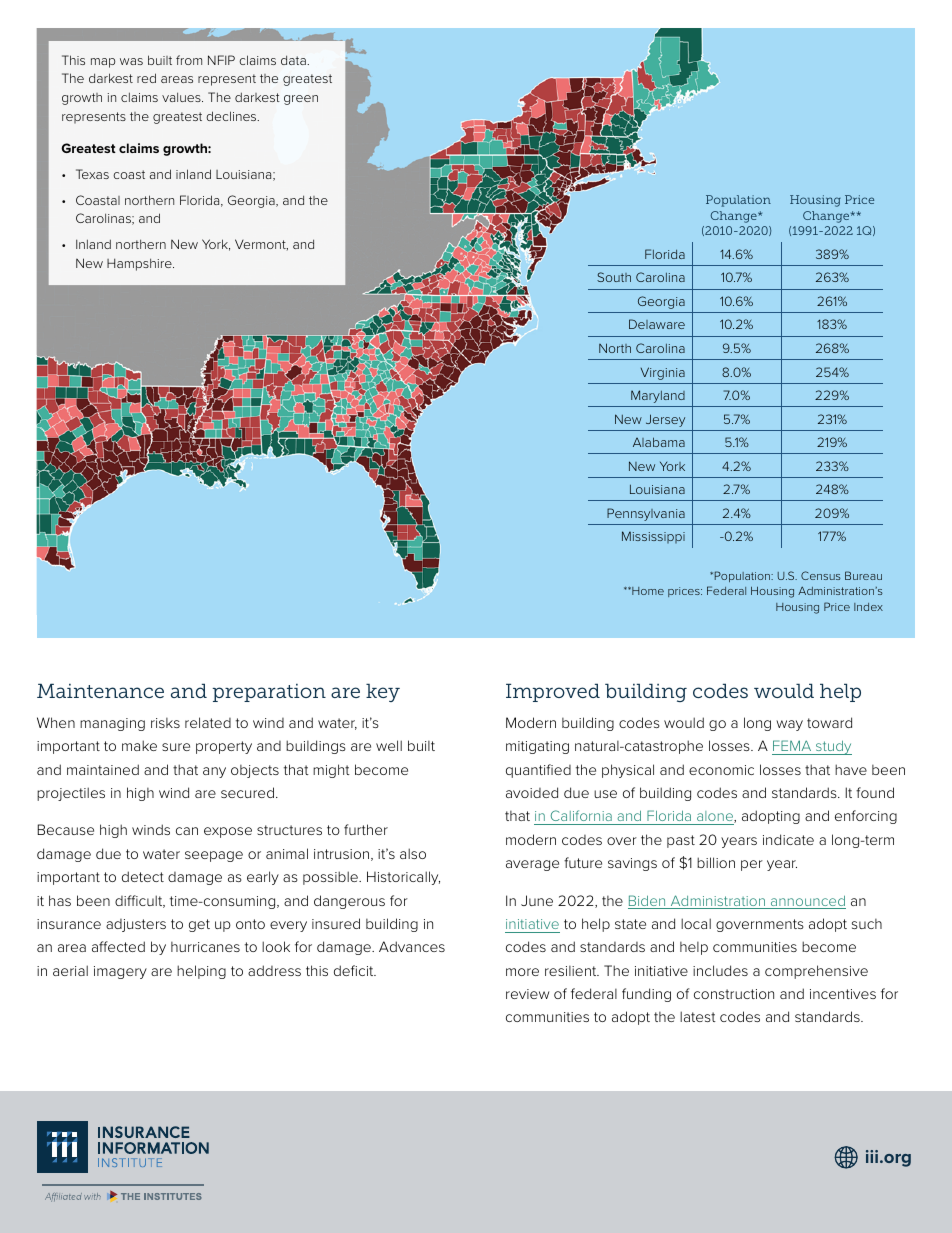 The image size is (952, 1233). What do you see at coordinates (301, 100) in the screenshot?
I see `green` at bounding box center [301, 100].
